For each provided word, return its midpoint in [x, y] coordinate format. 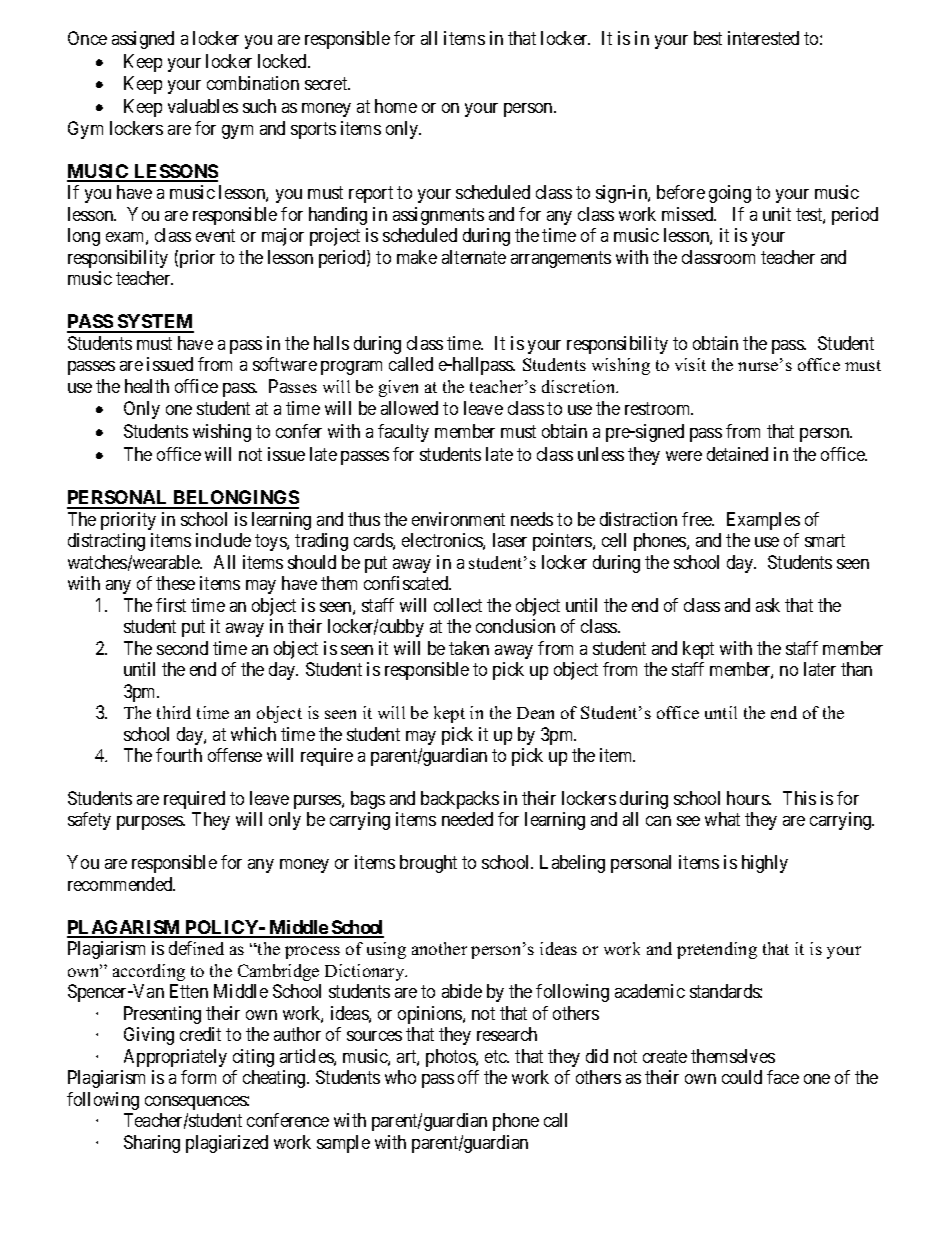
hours [748, 798]
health [147, 386]
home [396, 106]
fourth [179, 755]
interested [763, 38]
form [198, 1077]
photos [451, 1058]
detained [737, 454]
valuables [203, 106]
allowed [409, 408]
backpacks [460, 800]
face [783, 1077]
